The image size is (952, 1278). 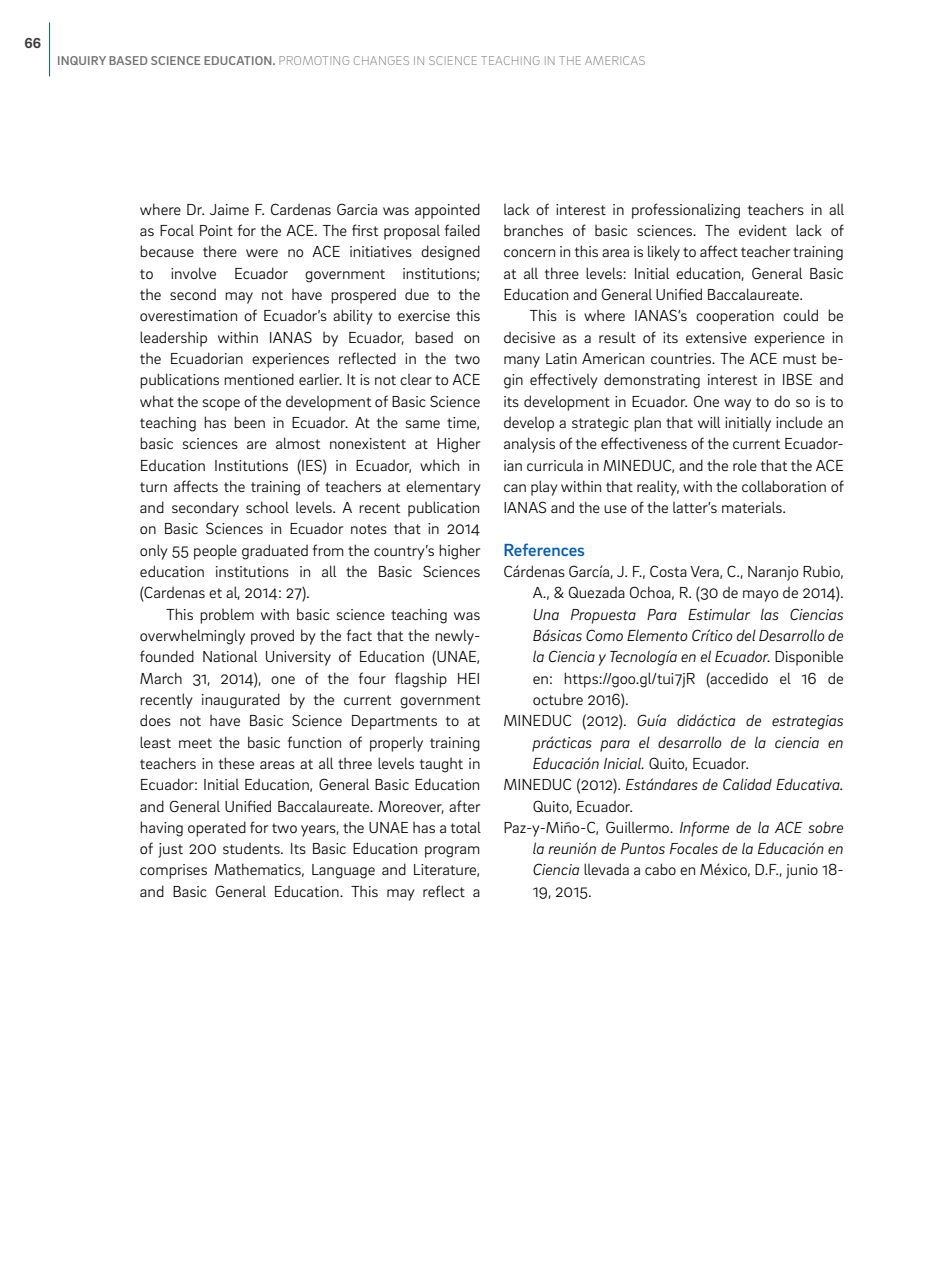 What do you see at coordinates (82, 60) in the screenshot?
I see `INQUIRY` at bounding box center [82, 60].
